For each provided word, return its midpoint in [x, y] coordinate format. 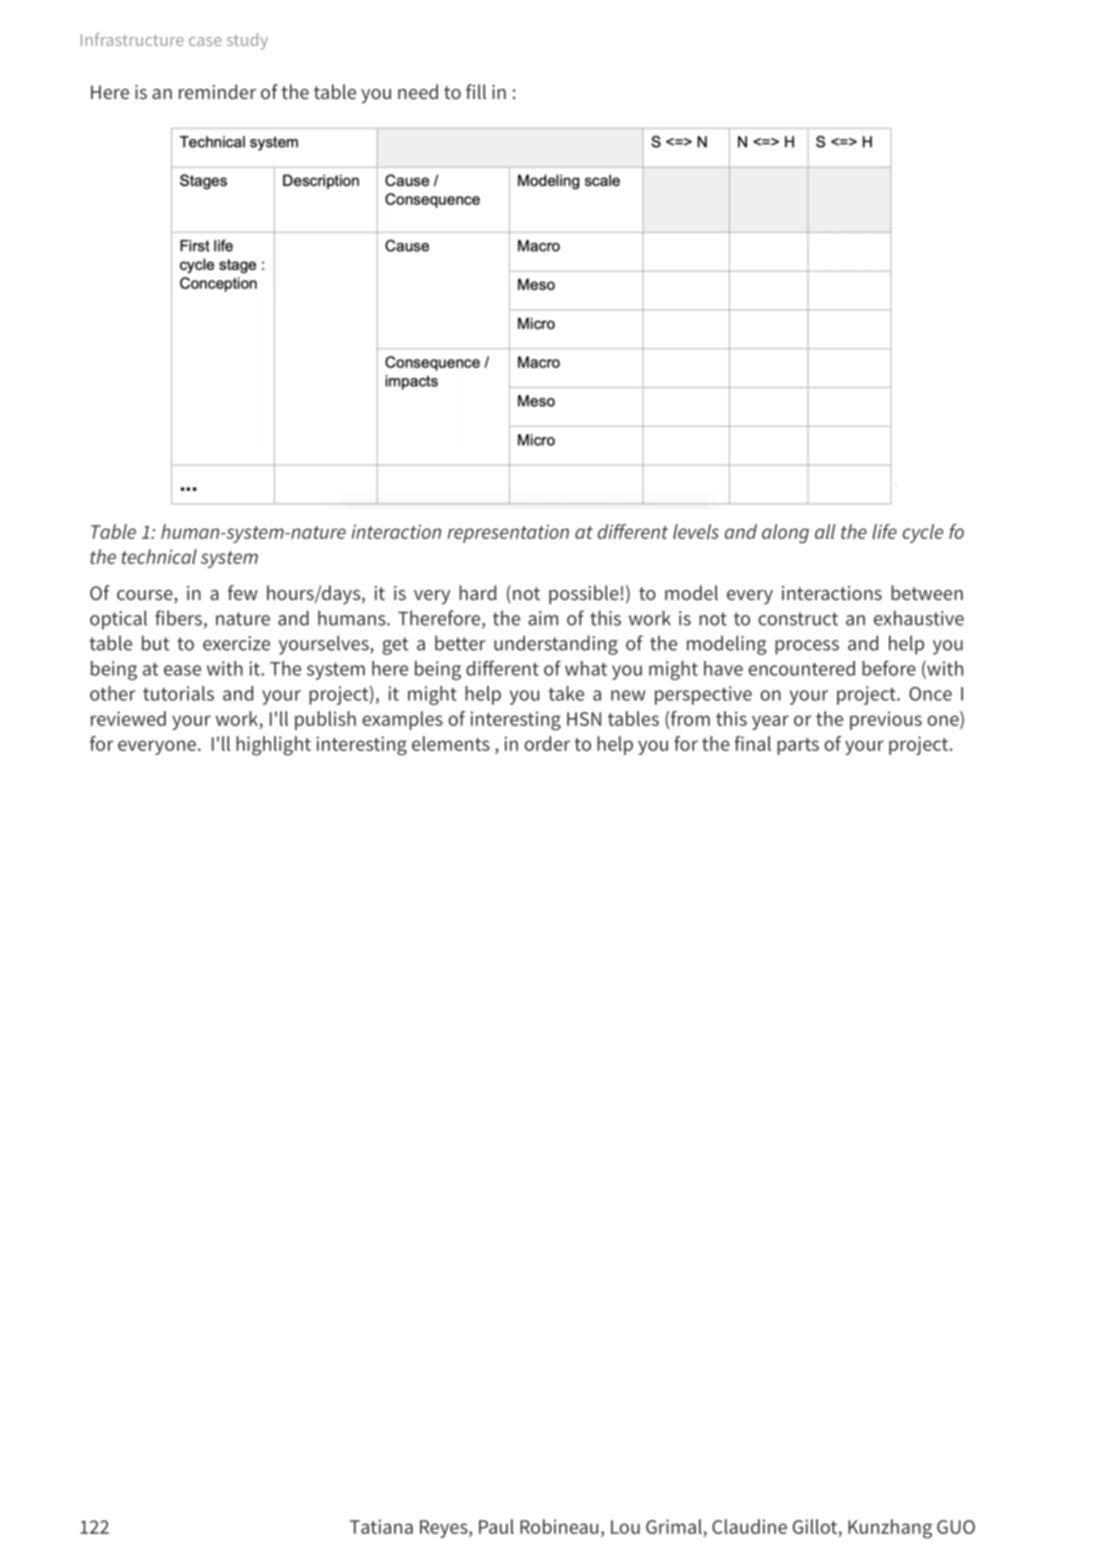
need [418, 91]
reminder [217, 91]
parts [798, 746]
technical [159, 556]
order [547, 743]
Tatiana [381, 1526]
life [884, 531]
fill [476, 91]
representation [508, 534]
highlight [273, 746]
